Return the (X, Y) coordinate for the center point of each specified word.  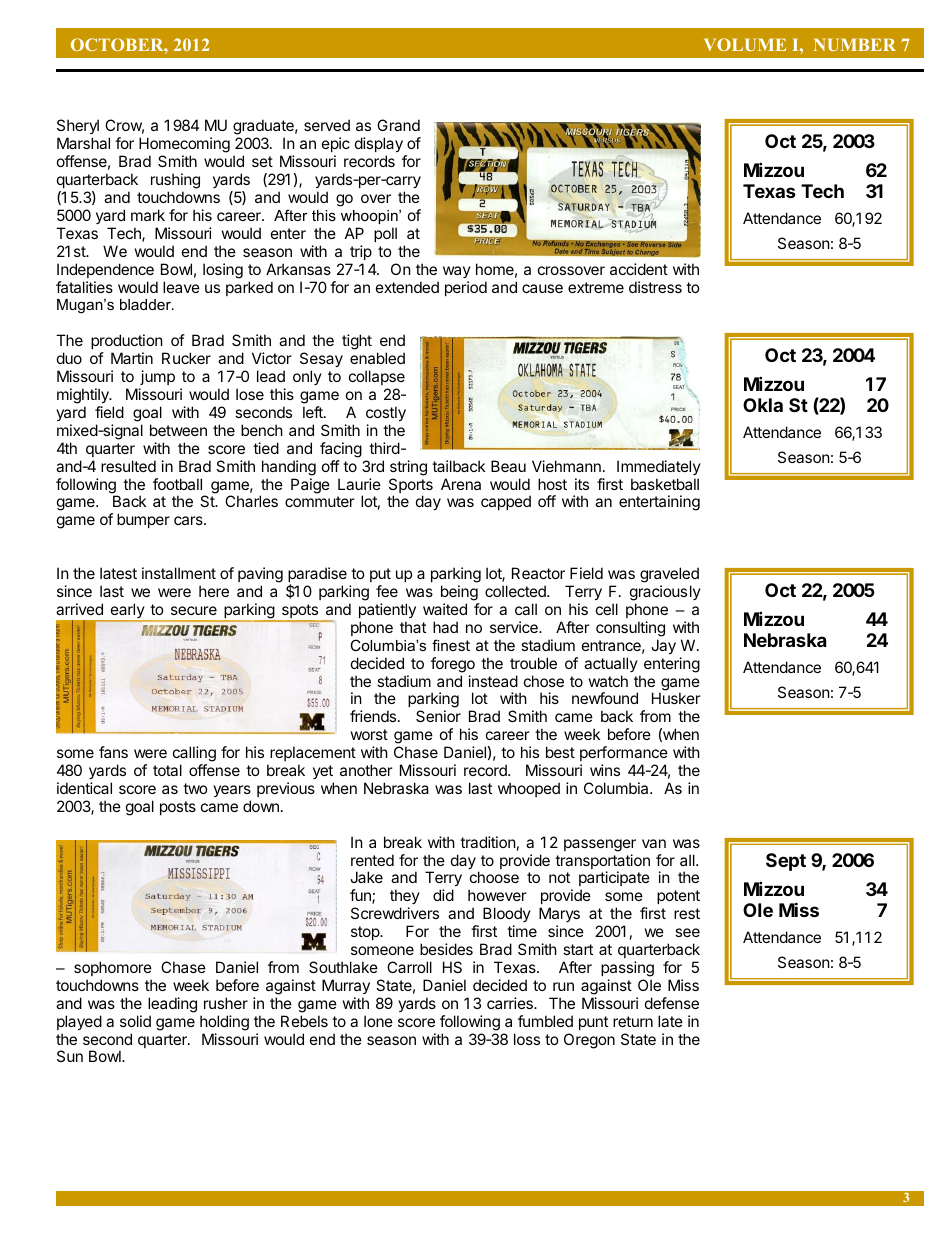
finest (451, 645)
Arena (461, 484)
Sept (786, 862)
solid (135, 1021)
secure (194, 610)
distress (655, 287)
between (178, 430)
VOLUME (745, 44)
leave (181, 287)
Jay (663, 646)
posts (178, 808)
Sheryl (78, 128)
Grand (398, 125)
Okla (763, 405)
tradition (488, 842)
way (457, 272)
